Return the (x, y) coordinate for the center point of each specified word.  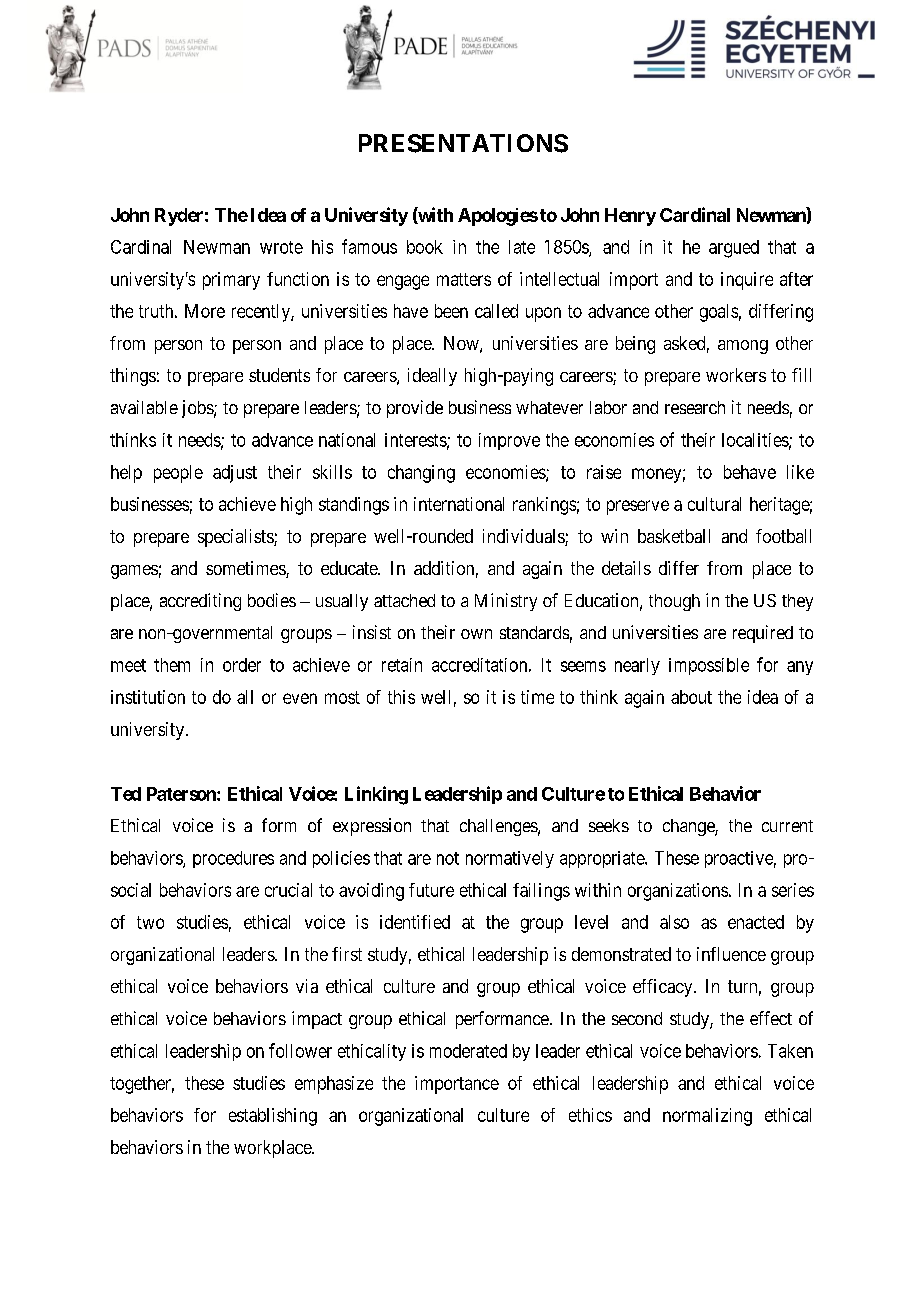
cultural (714, 504)
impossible (709, 666)
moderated (468, 1051)
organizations (678, 892)
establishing (273, 1117)
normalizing (707, 1117)
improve (509, 441)
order (242, 665)
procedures (233, 859)
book (425, 247)
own (476, 634)
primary (231, 281)
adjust (235, 474)
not (448, 858)
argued (734, 249)
